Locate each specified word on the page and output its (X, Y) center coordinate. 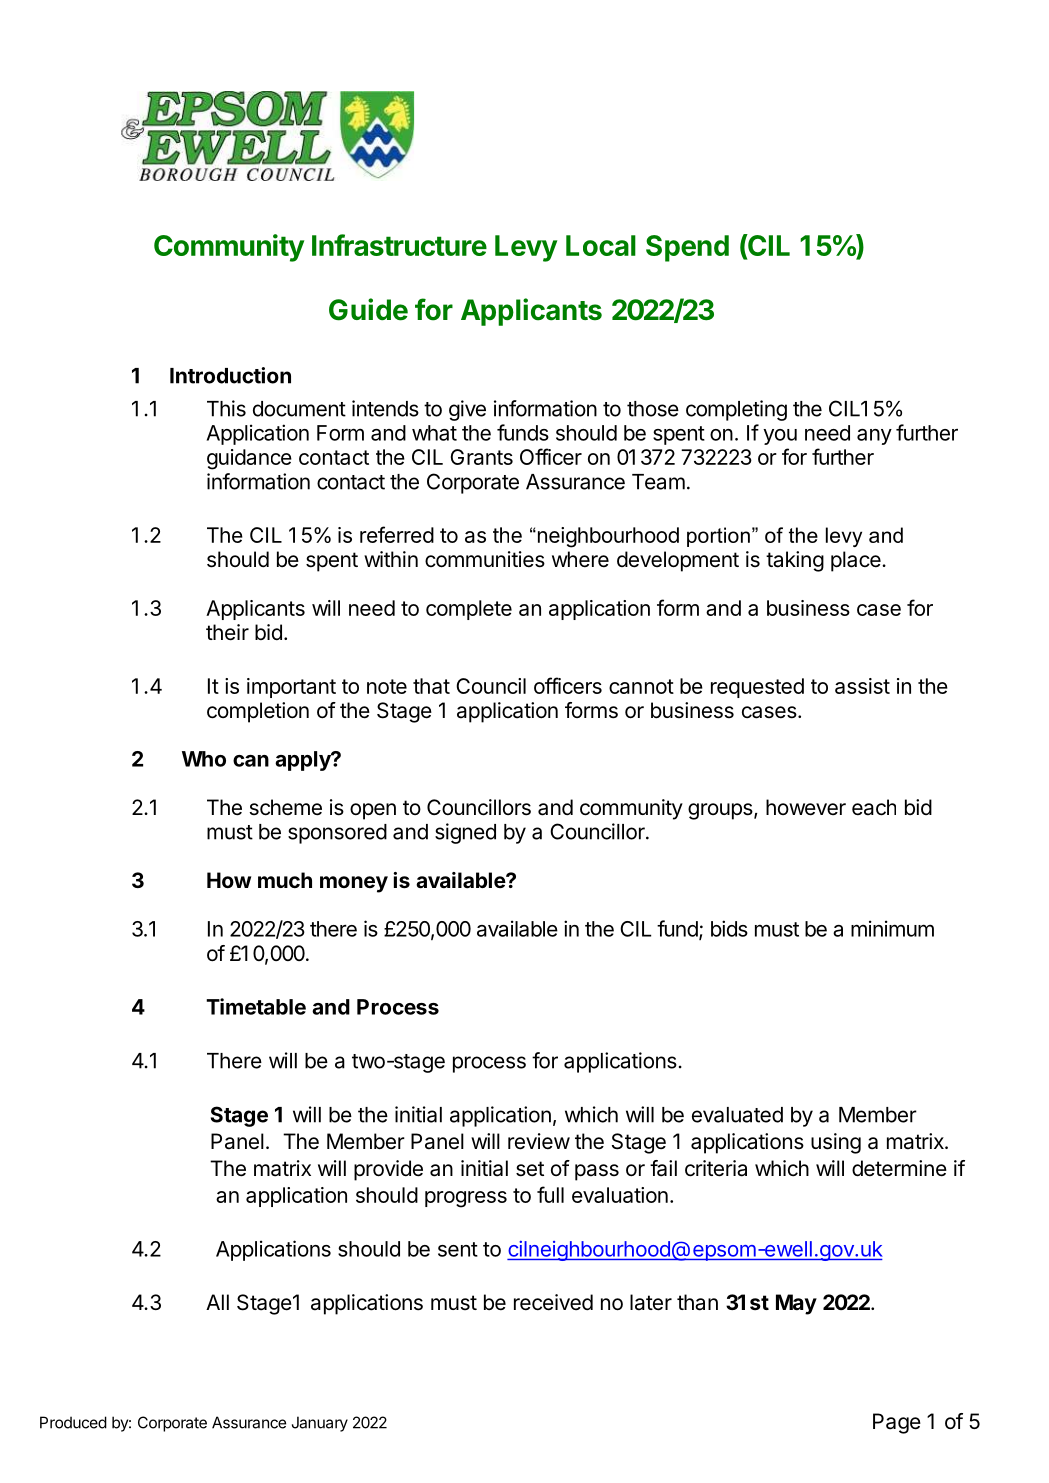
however (806, 807)
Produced (73, 1422)
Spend (687, 248)
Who (204, 759)
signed (465, 833)
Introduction (230, 375)
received (553, 1302)
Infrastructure (399, 245)
